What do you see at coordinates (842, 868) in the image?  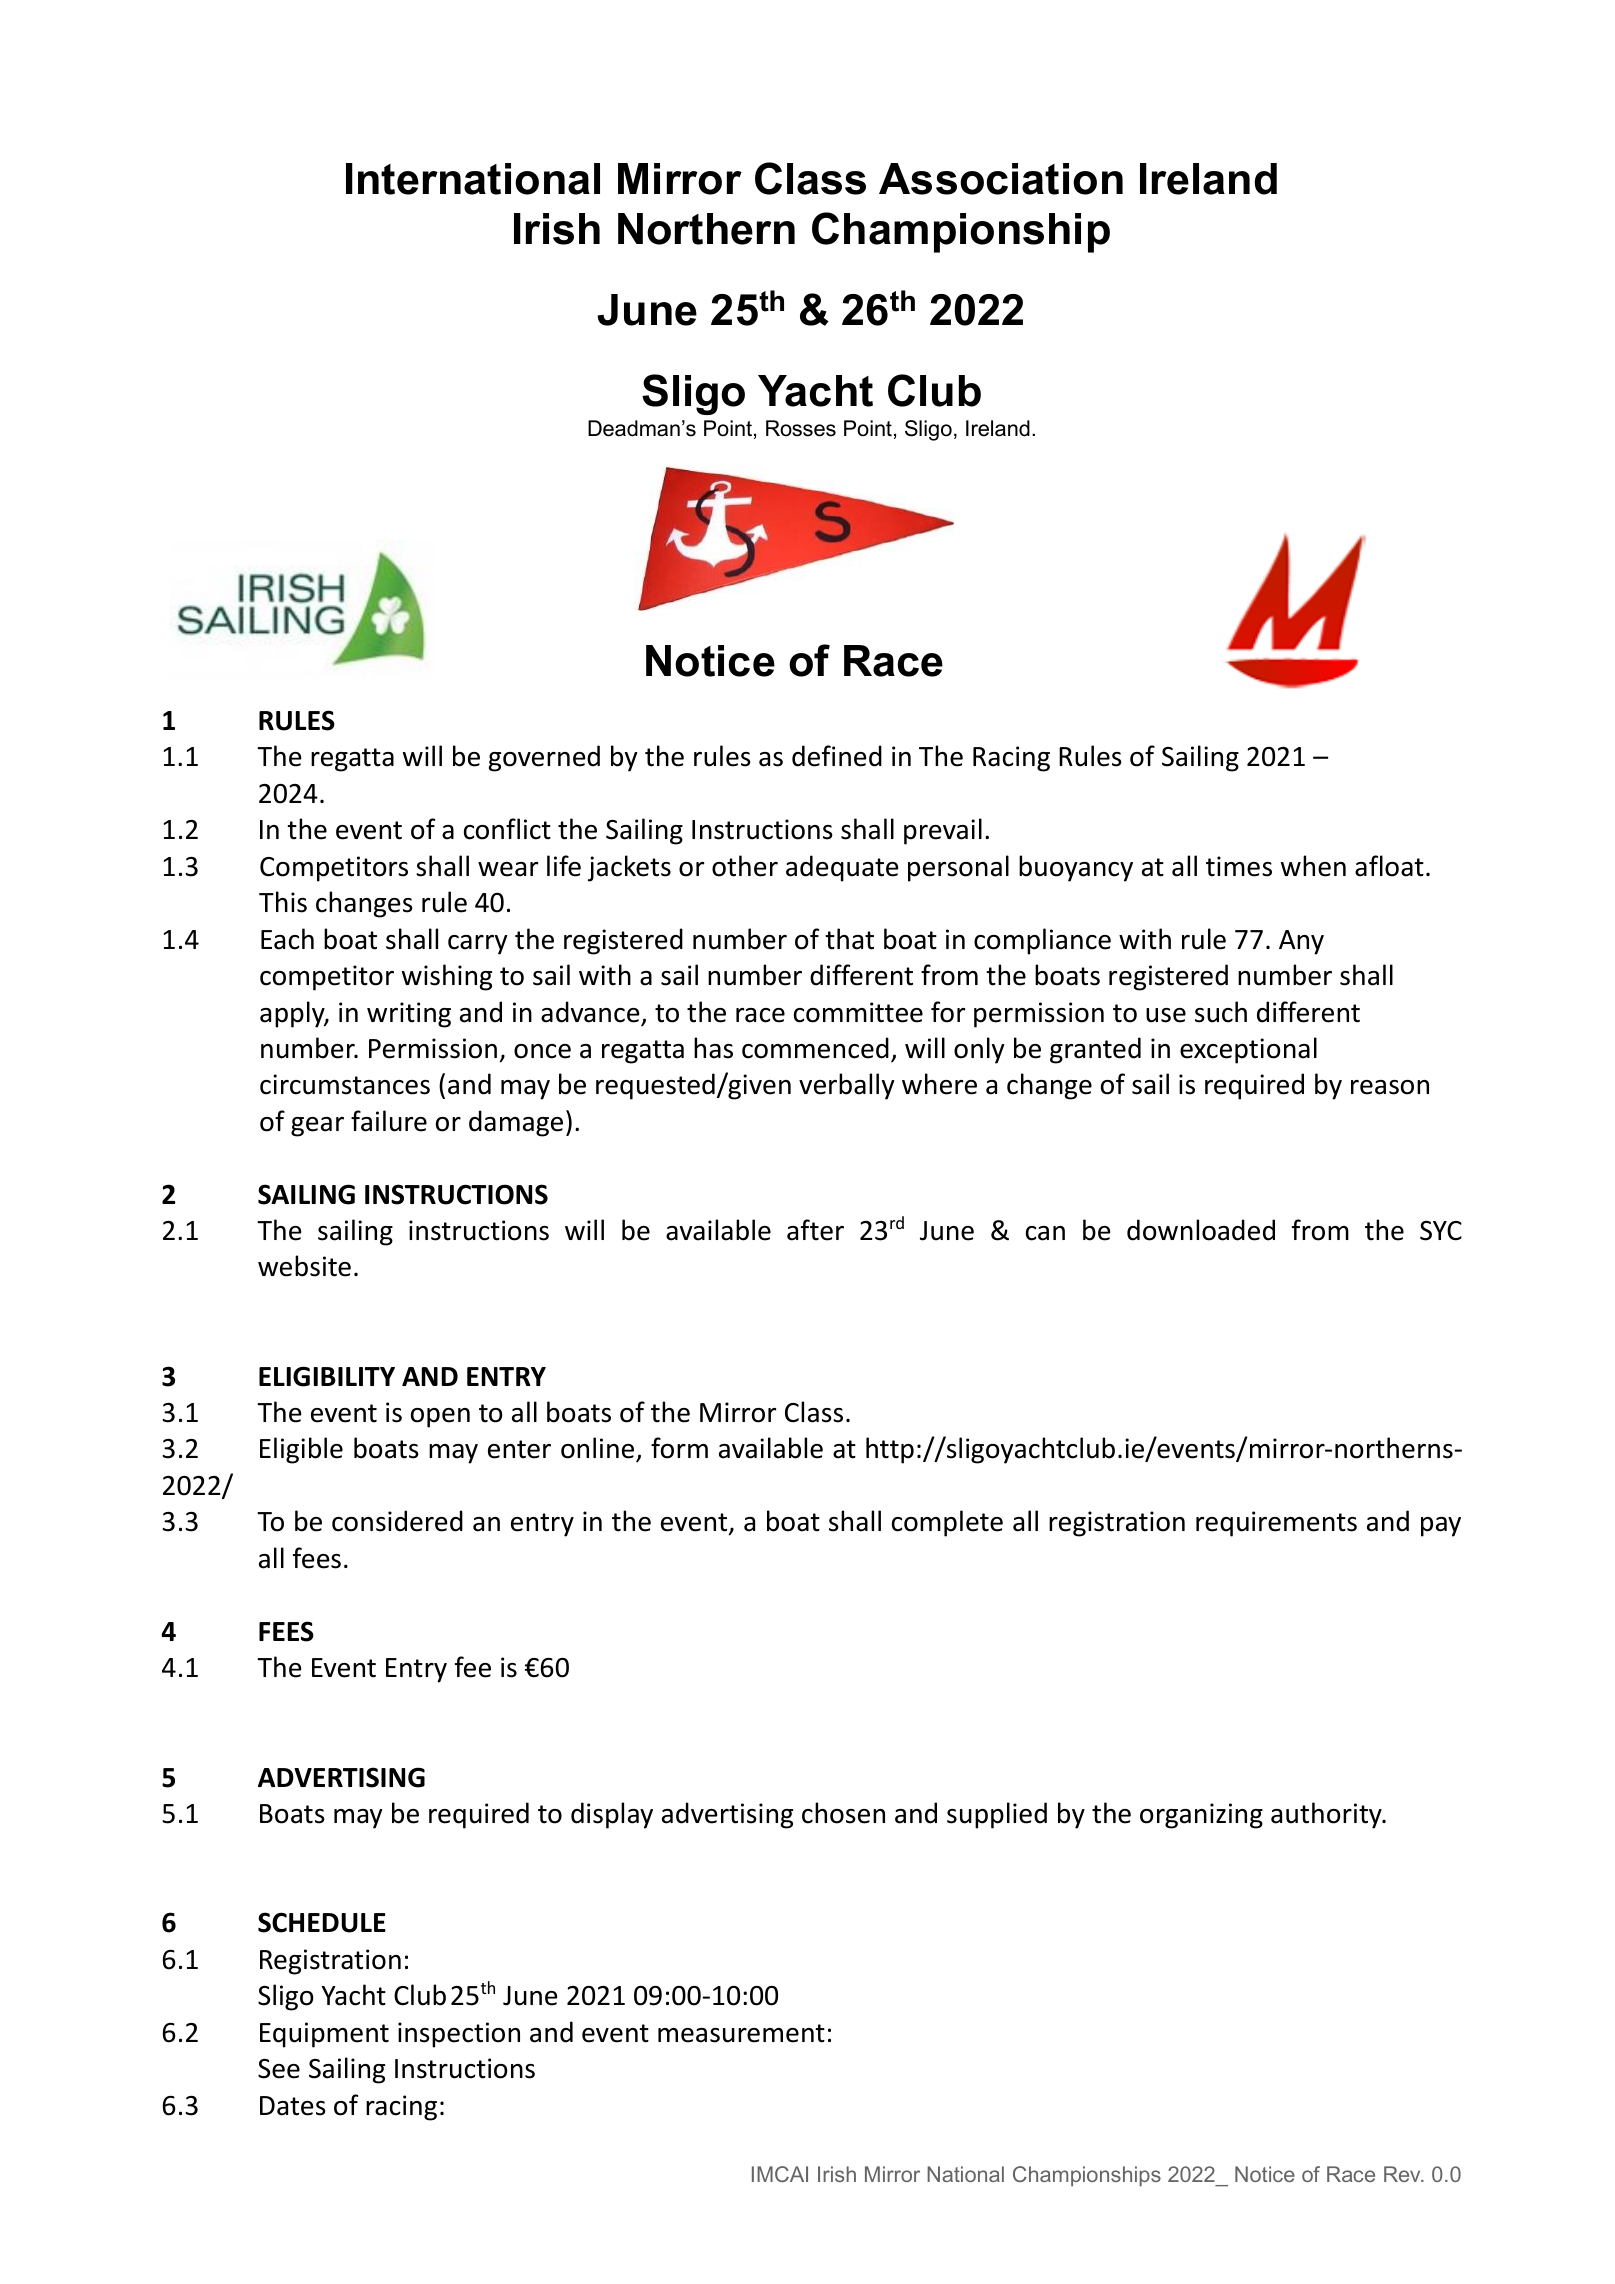 I see `adequate` at bounding box center [842, 868].
